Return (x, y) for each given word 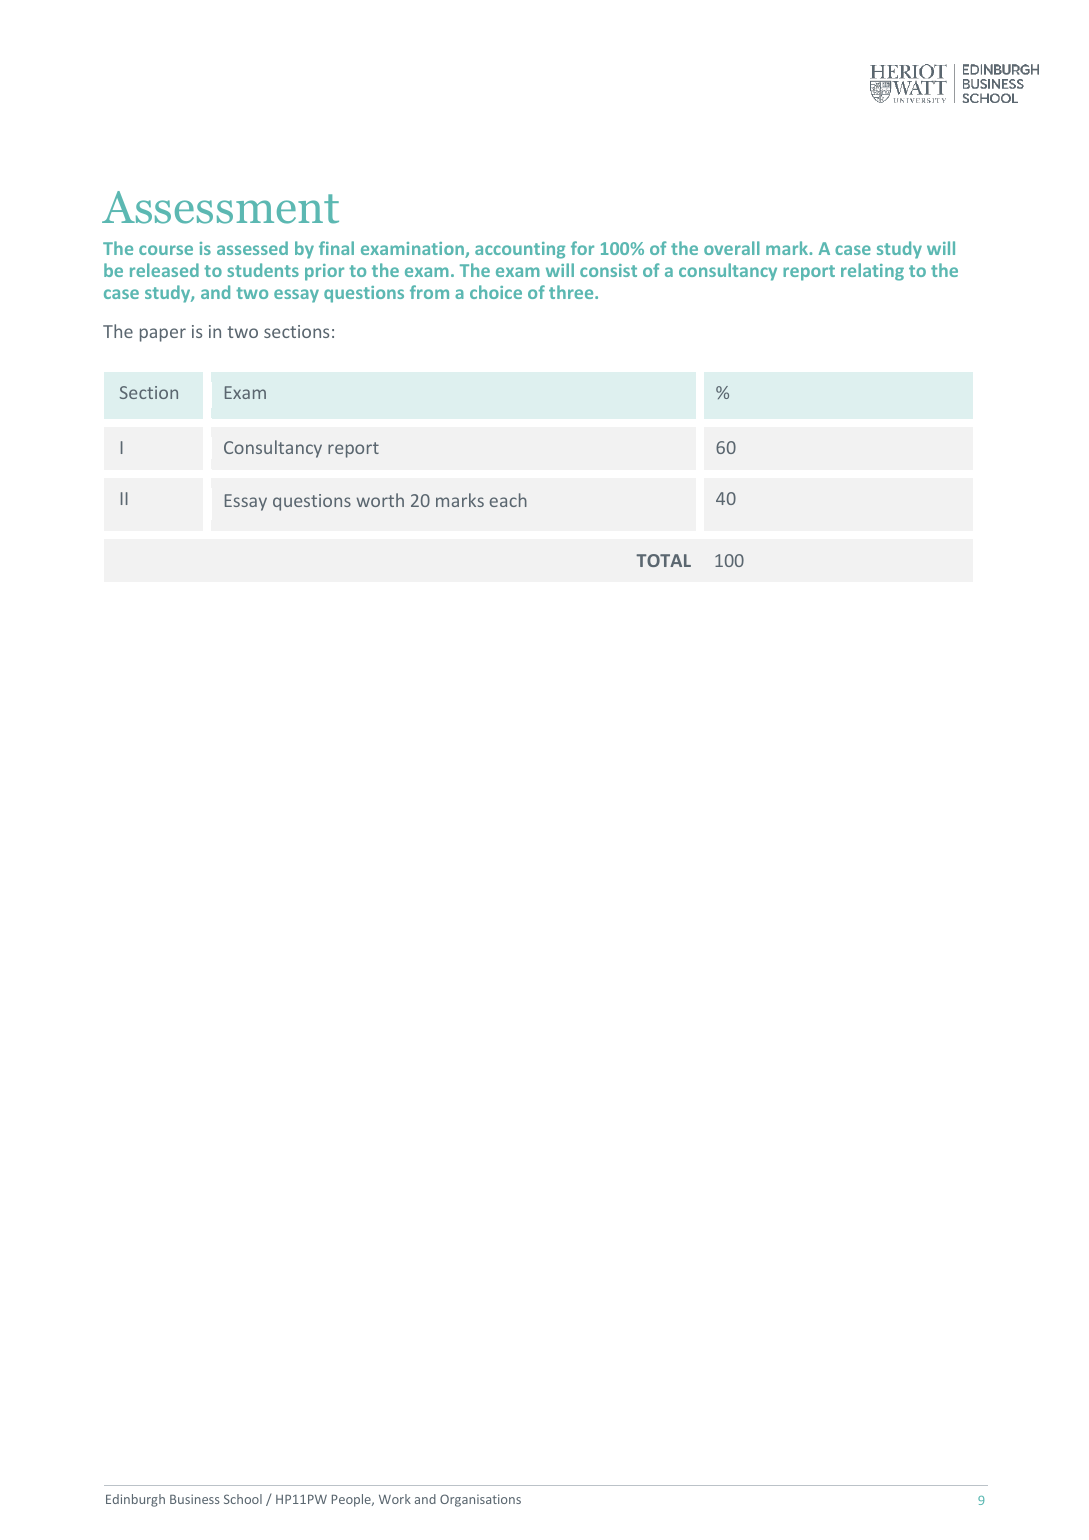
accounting (520, 250)
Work (395, 1499)
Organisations (480, 1500)
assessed (252, 248)
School (243, 1499)
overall (732, 248)
